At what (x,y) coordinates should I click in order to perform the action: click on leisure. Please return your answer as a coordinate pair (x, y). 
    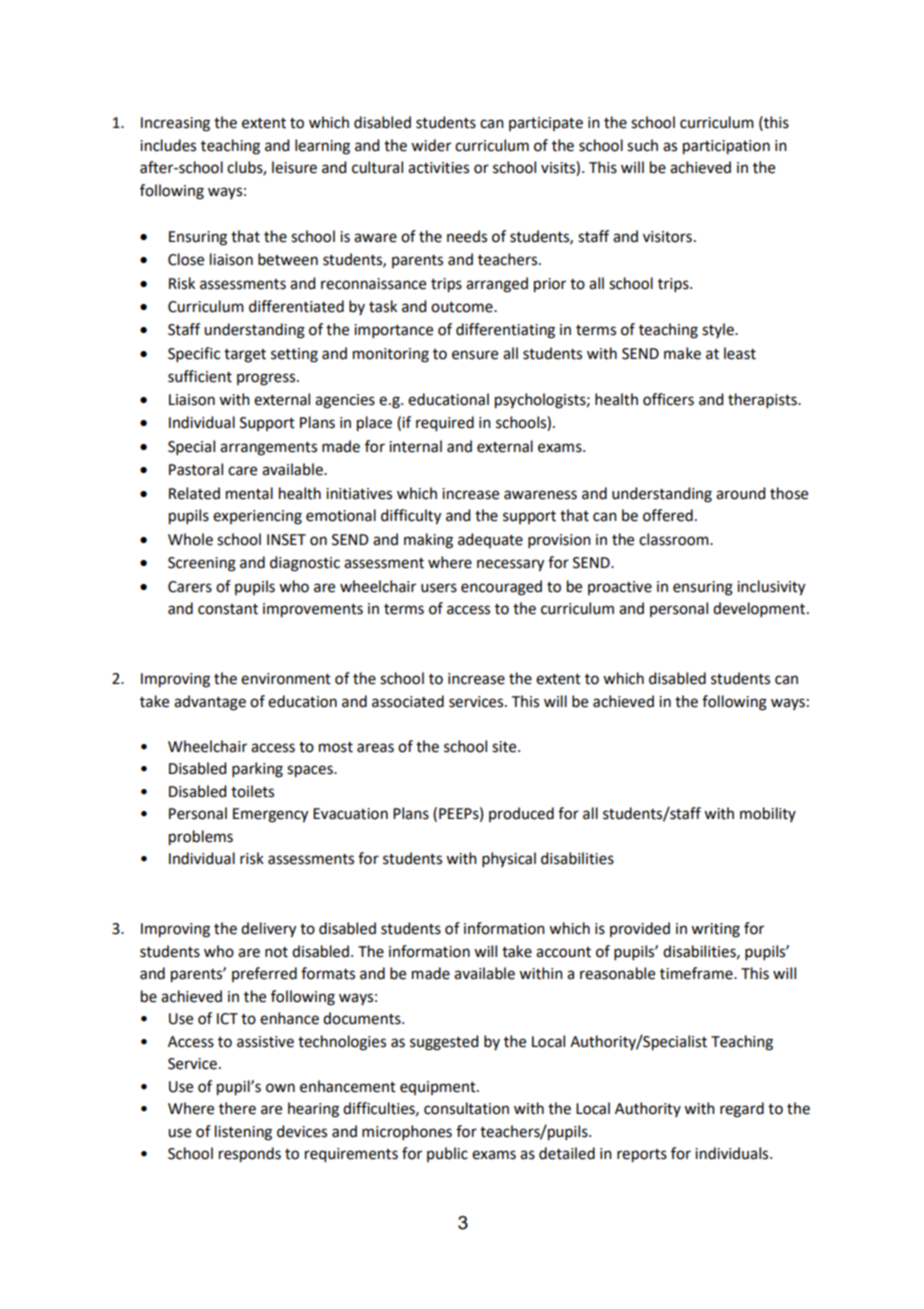
    Looking at the image, I should click on (294, 167).
